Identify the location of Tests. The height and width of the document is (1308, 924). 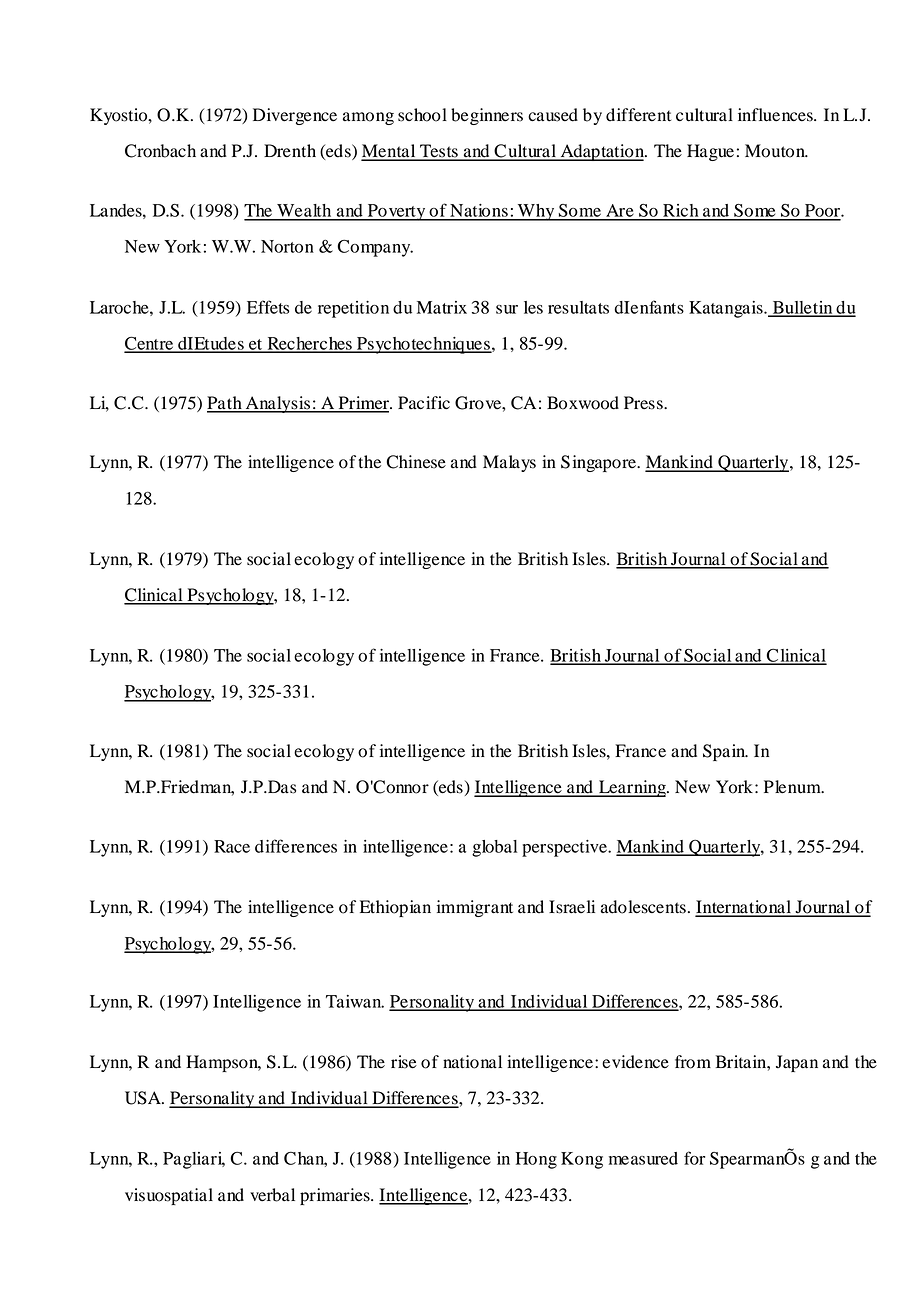
(439, 152).
